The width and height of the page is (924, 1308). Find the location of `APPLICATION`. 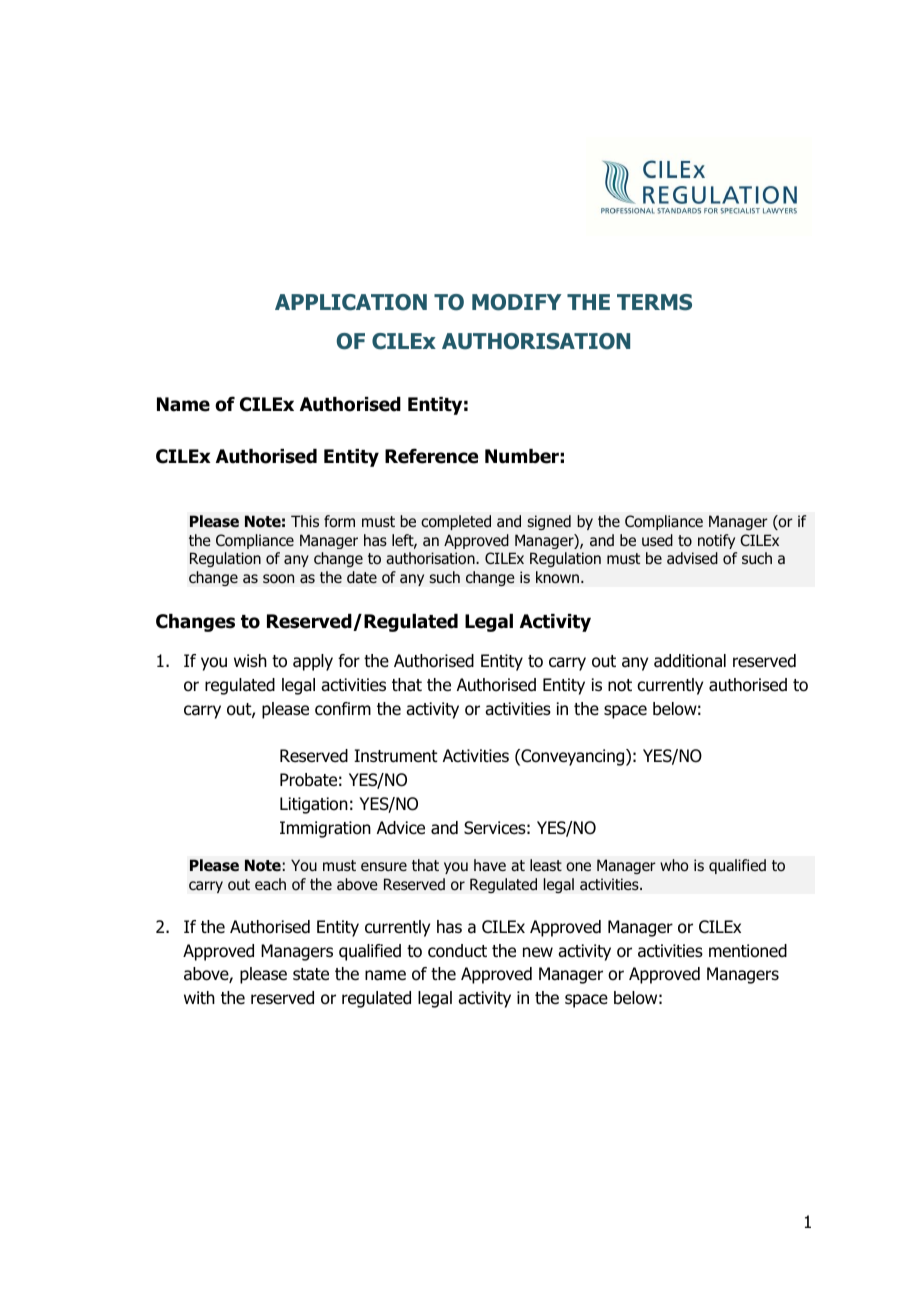

APPLICATION is located at coordinates (351, 302).
